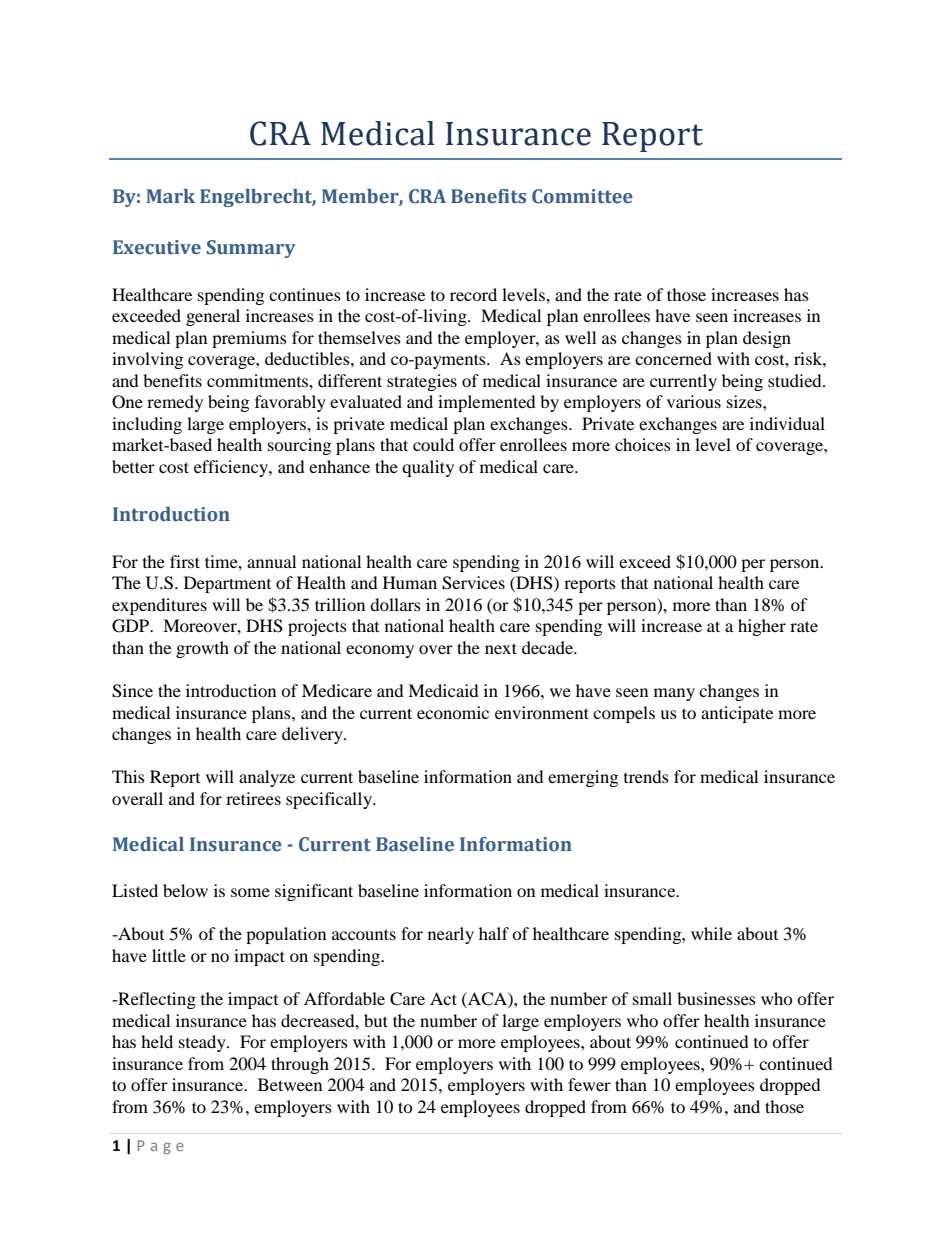 The image size is (952, 1233). I want to click on Committee, so click(582, 196).
